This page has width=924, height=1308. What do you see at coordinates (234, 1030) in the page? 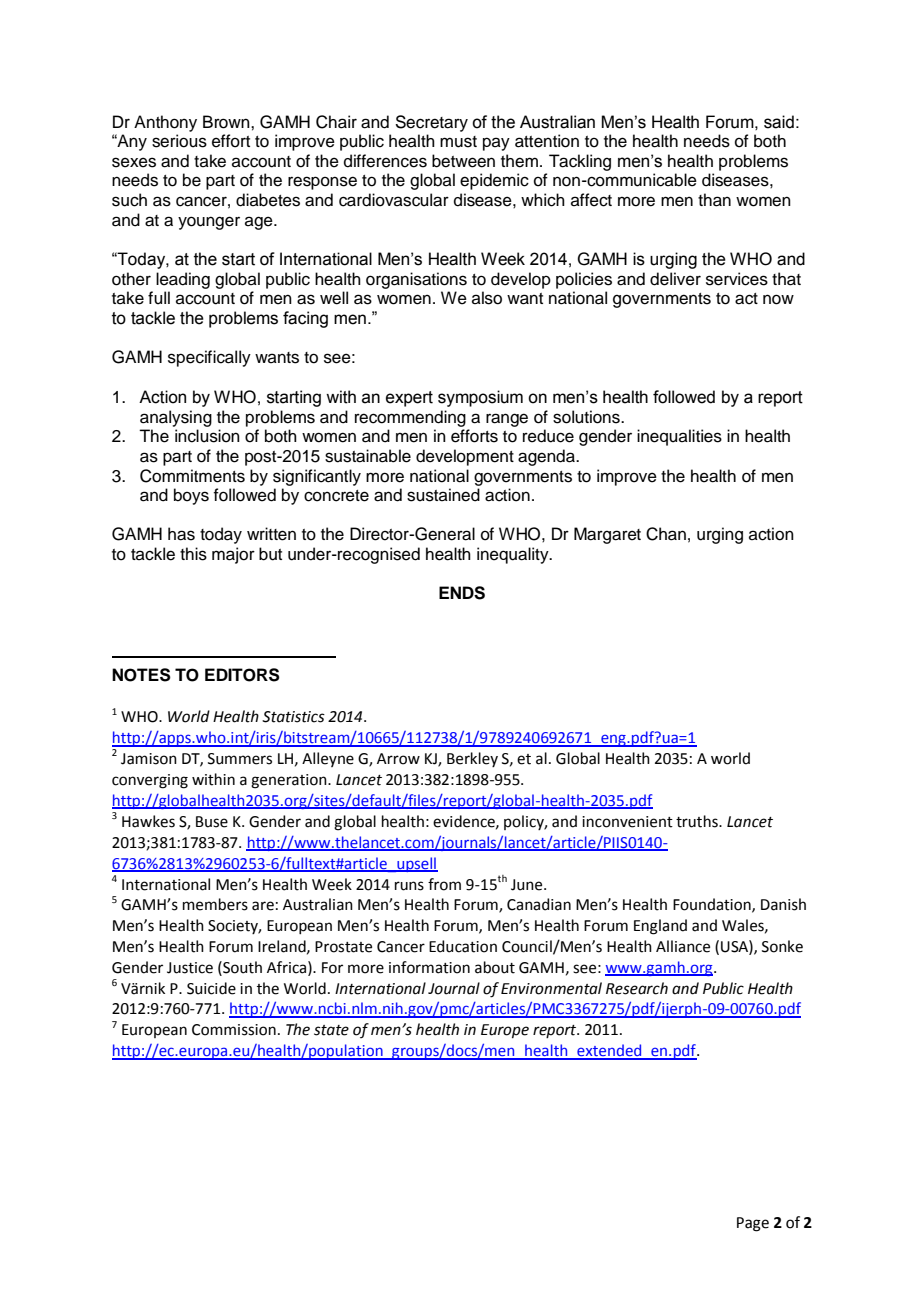
I see `Commission` at bounding box center [234, 1030].
